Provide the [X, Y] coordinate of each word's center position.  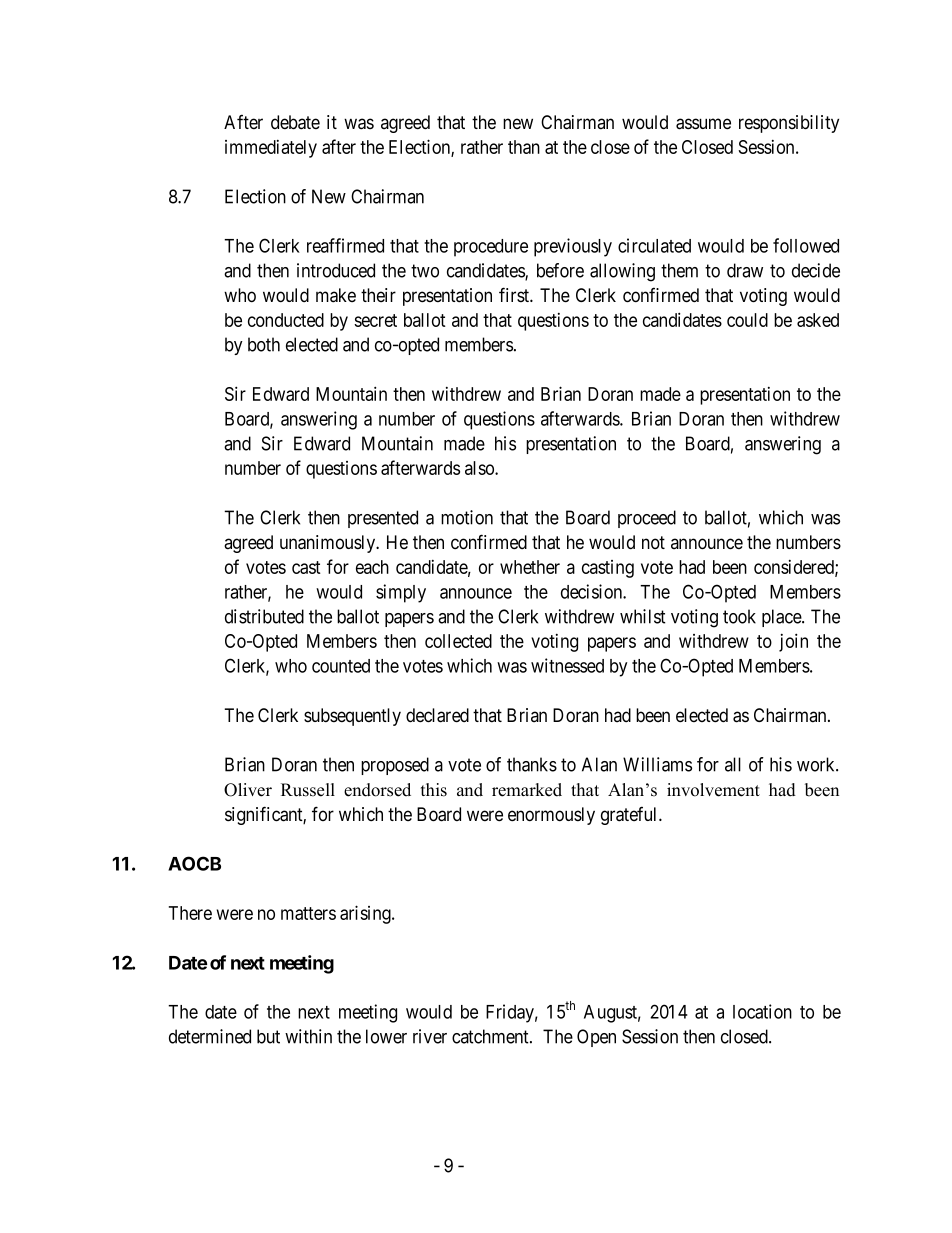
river [430, 1036]
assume [703, 124]
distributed [264, 616]
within [308, 1036]
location [762, 1011]
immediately [271, 149]
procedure [491, 248]
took [739, 616]
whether [530, 567]
